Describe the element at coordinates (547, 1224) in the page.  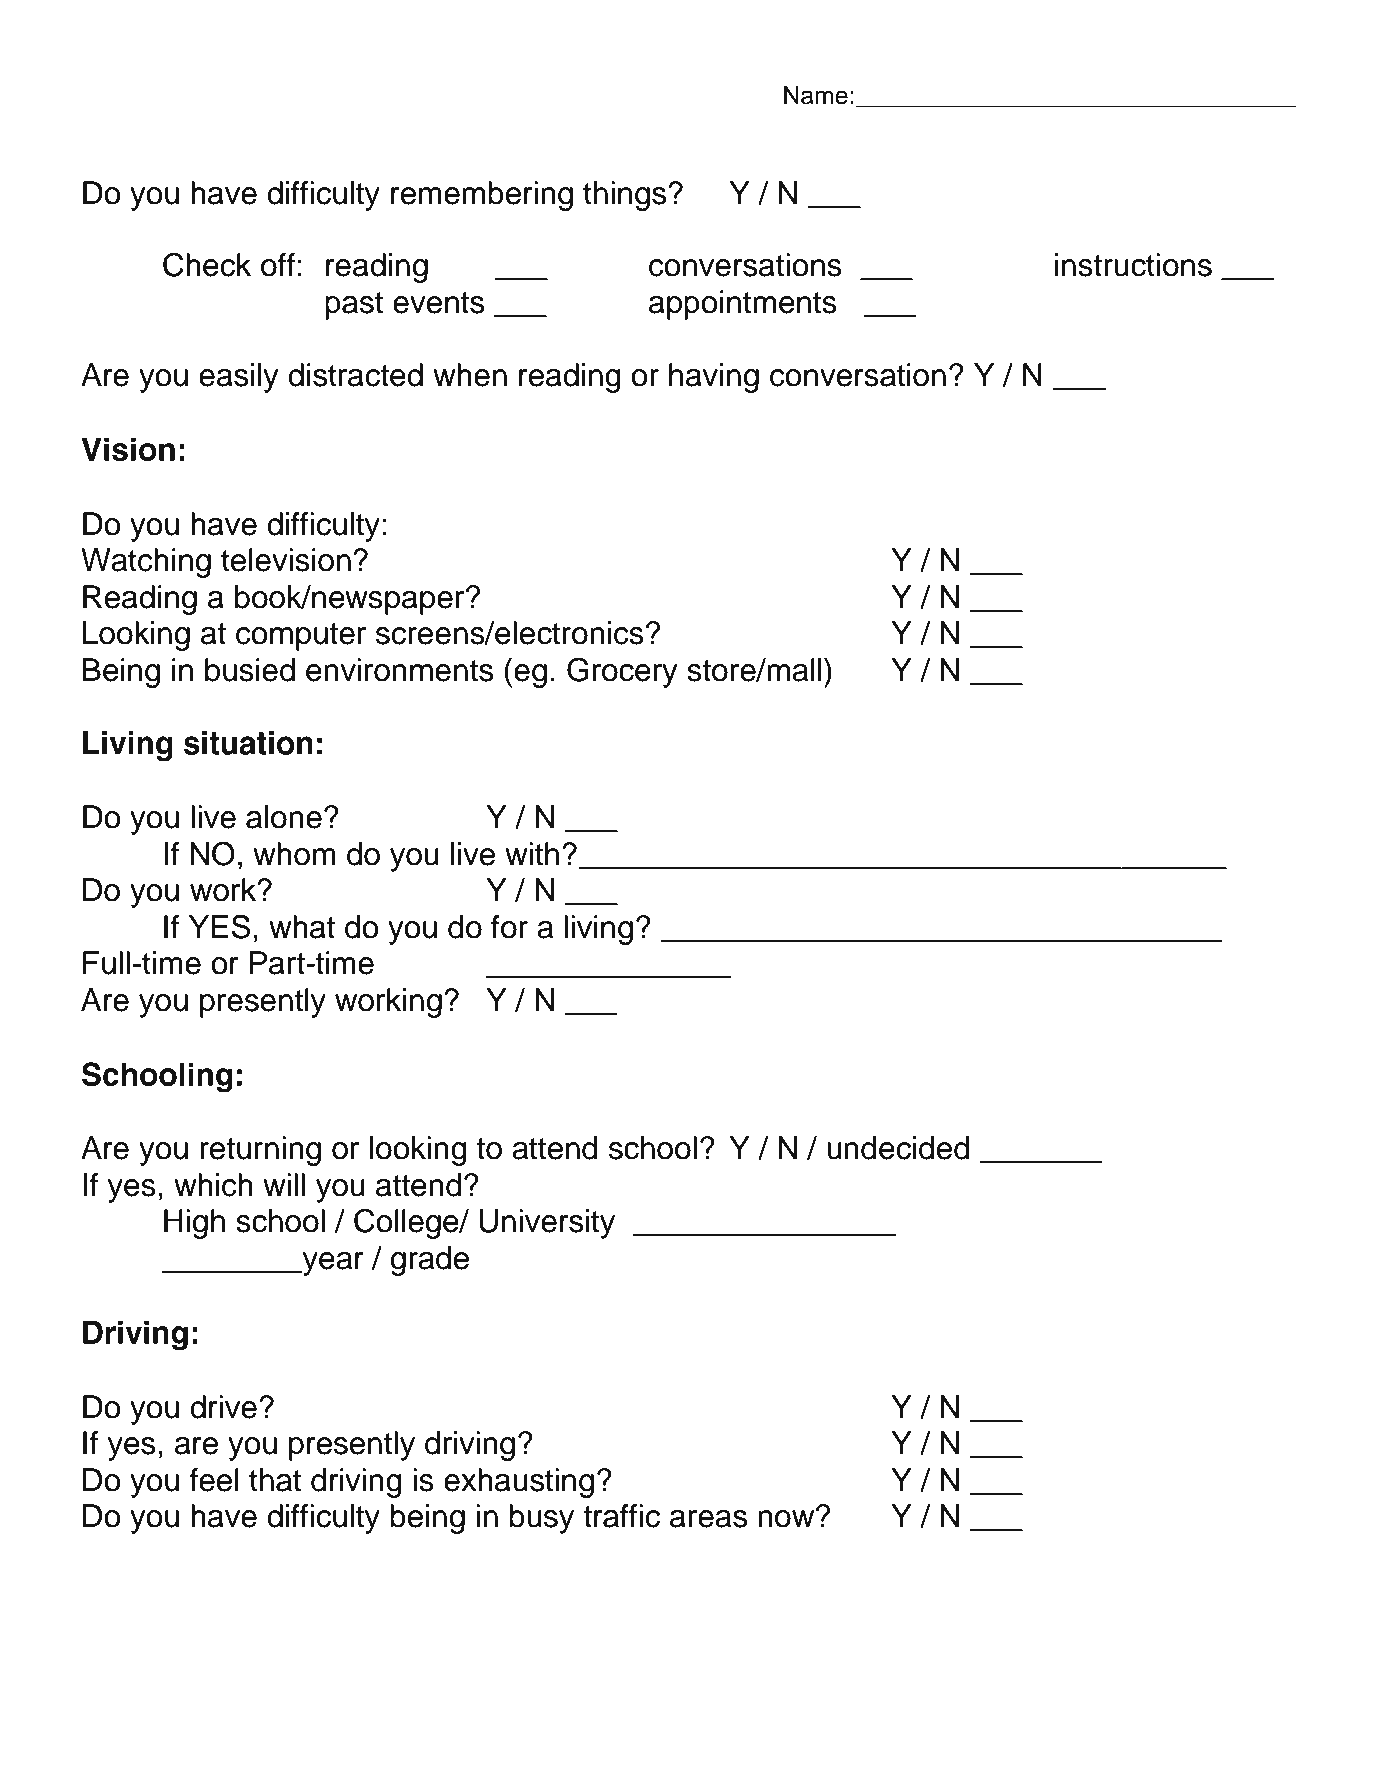
I see `University` at that location.
